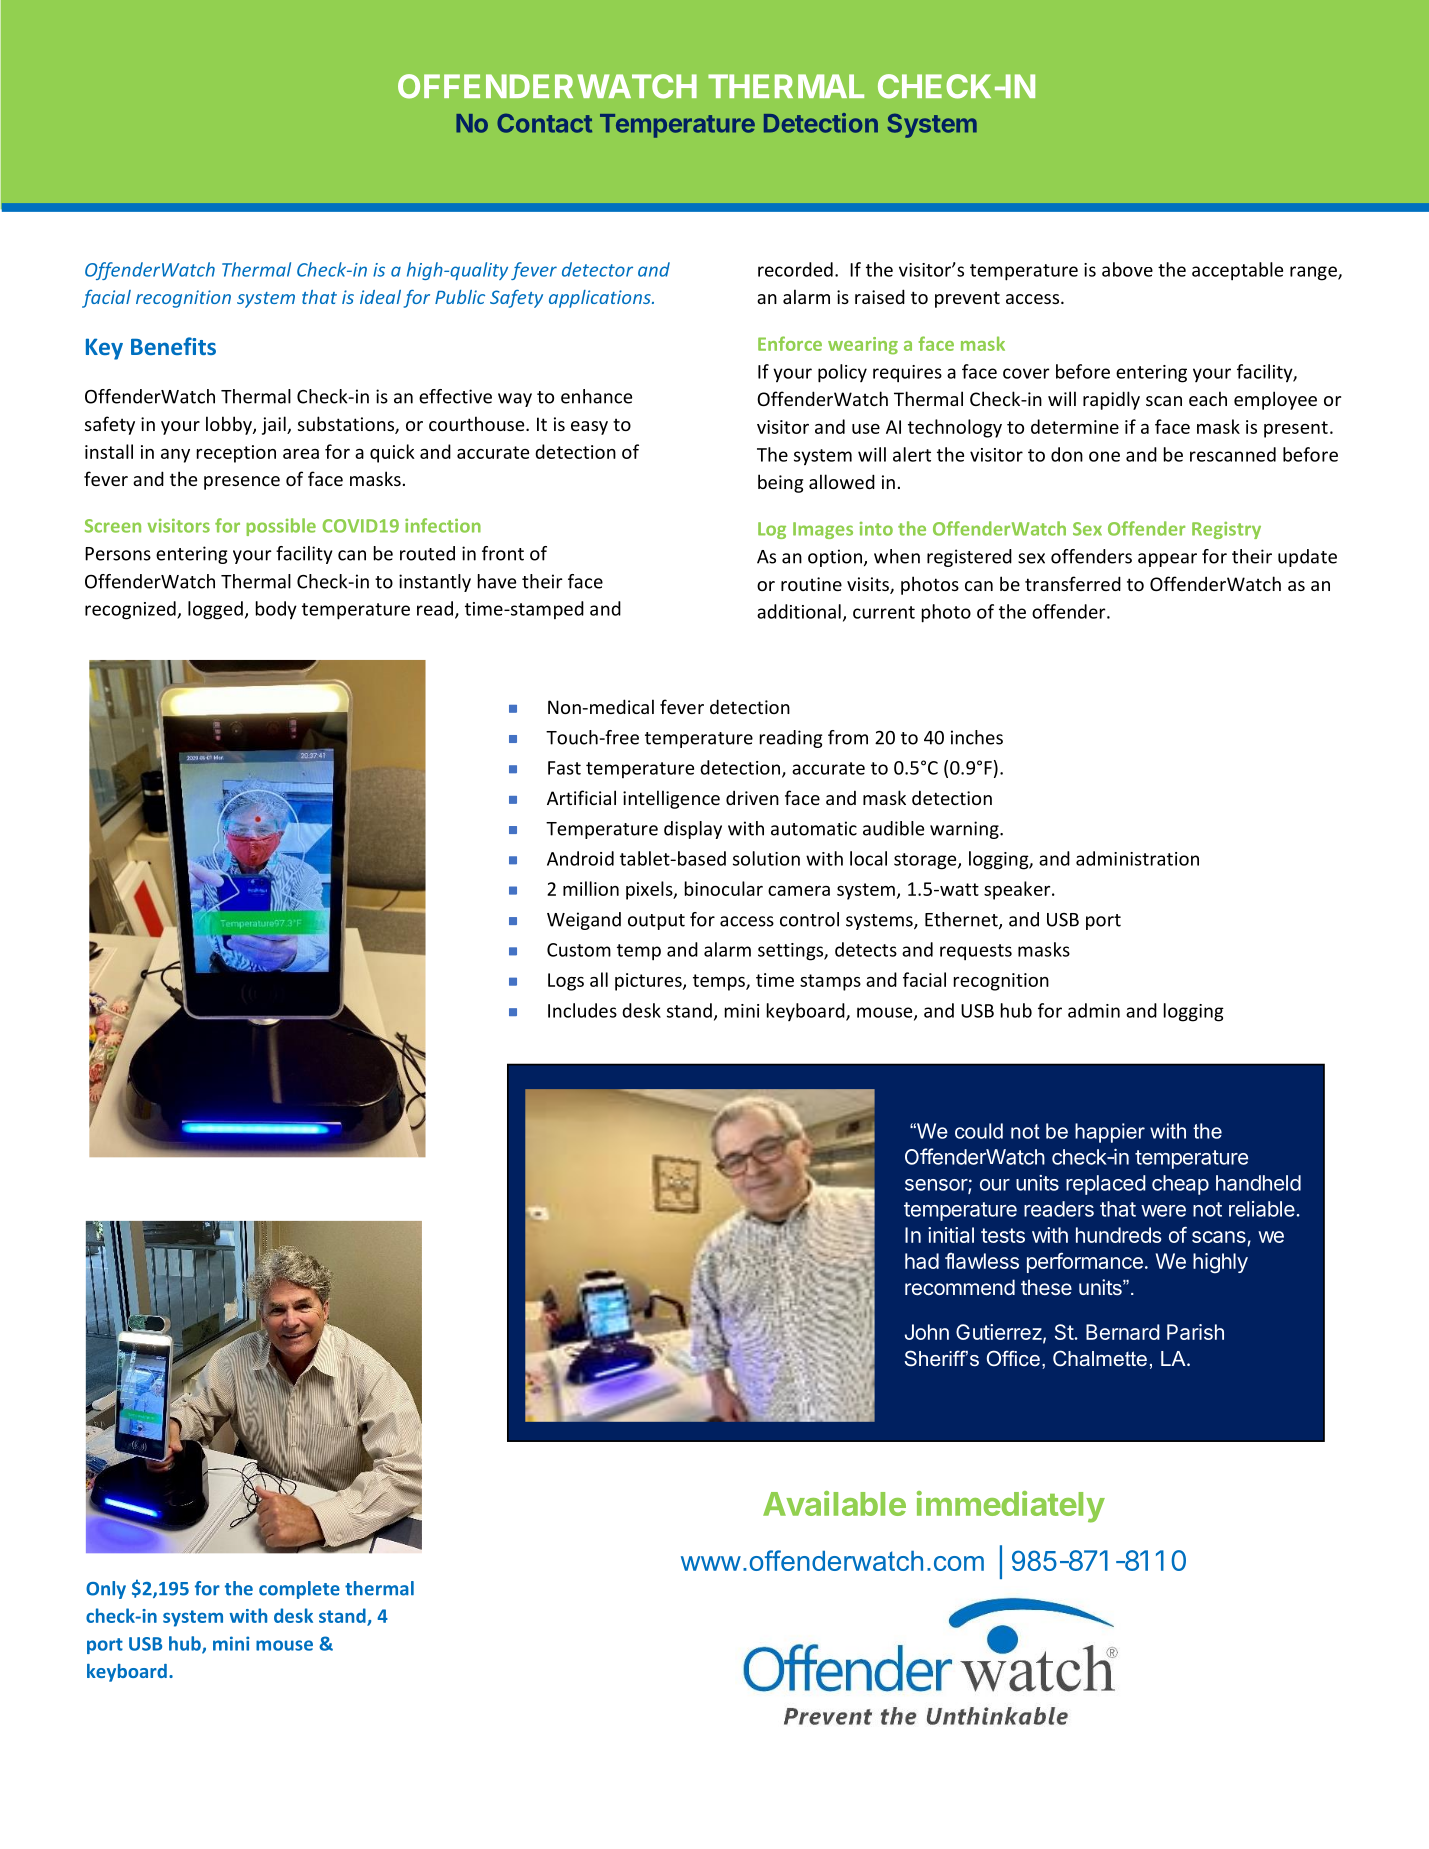 This screenshot has width=1429, height=1849. I want to click on Android, so click(580, 858).
